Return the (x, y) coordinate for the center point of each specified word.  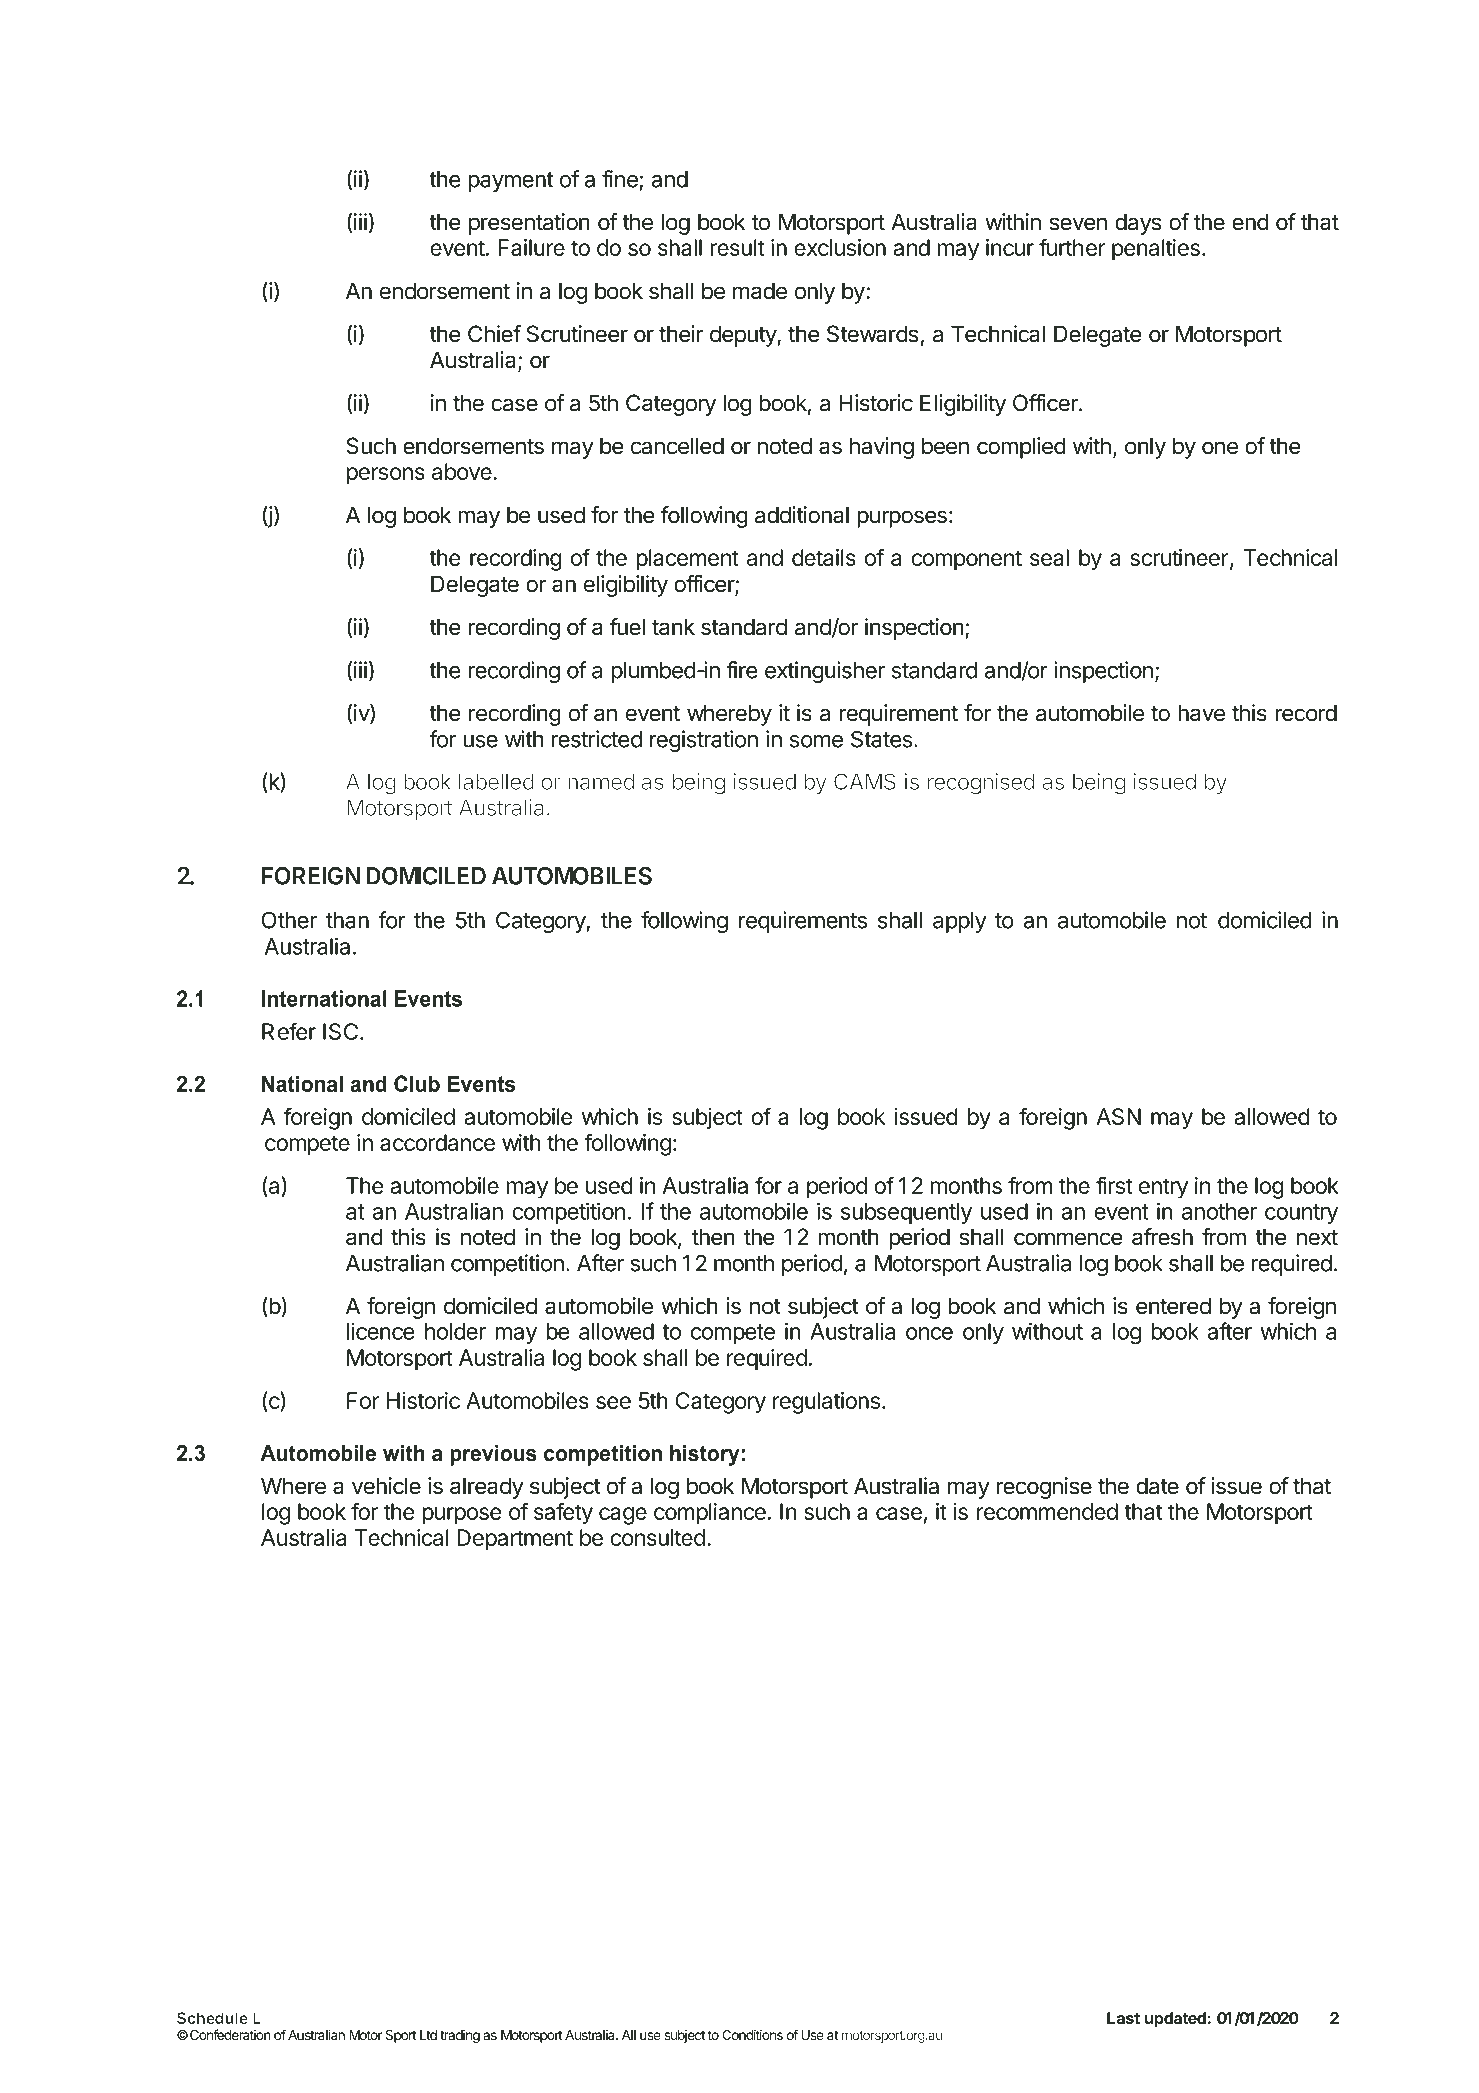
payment (511, 182)
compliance (710, 1514)
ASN (1118, 1116)
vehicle (386, 1486)
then (713, 1237)
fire (742, 670)
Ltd (428, 2035)
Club (417, 1083)
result (737, 247)
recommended (1047, 1511)
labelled (495, 783)
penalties (1156, 250)
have (1201, 713)
